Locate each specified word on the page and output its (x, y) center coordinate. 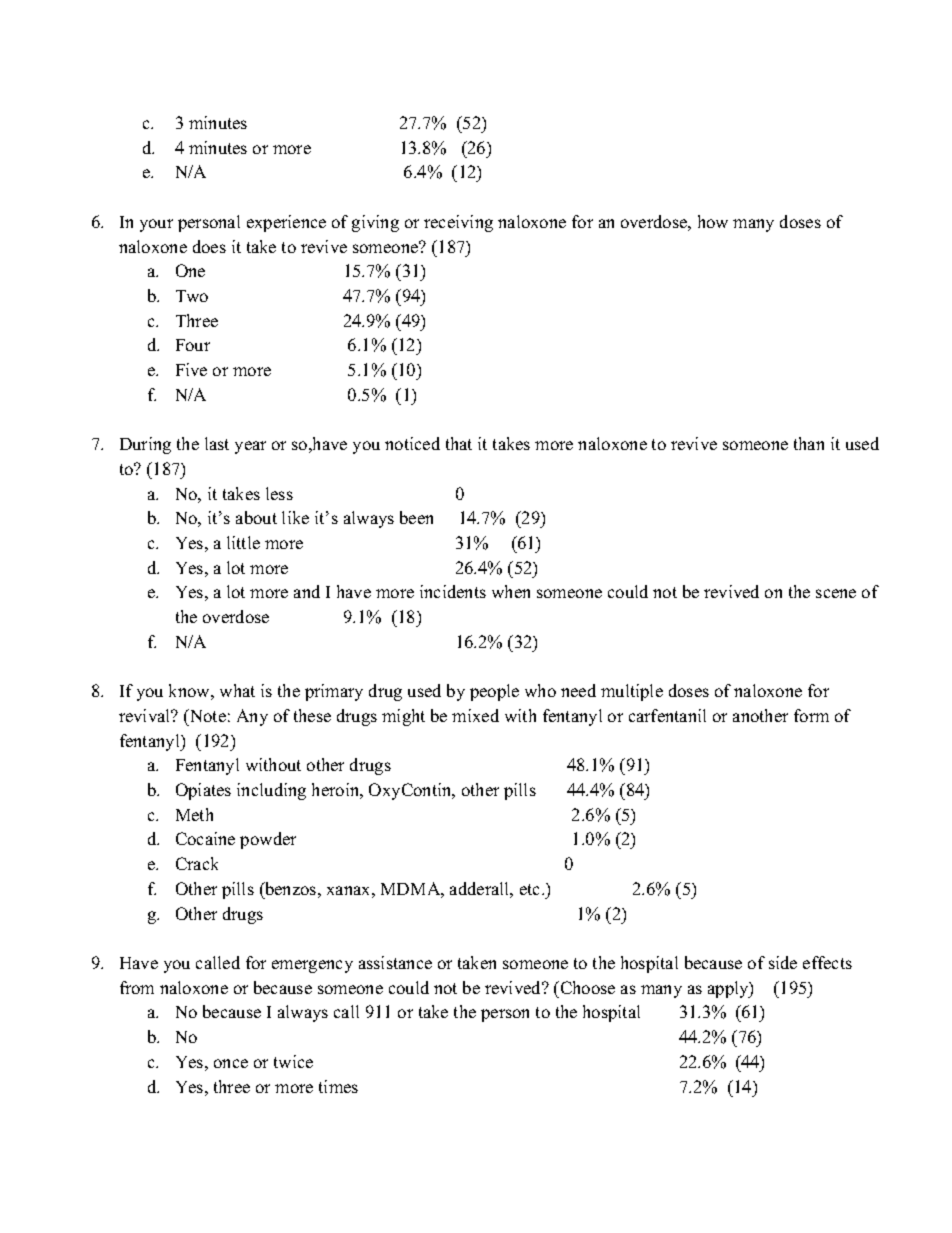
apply (729, 989)
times (338, 1086)
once (231, 1063)
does (209, 246)
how (713, 221)
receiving (458, 223)
